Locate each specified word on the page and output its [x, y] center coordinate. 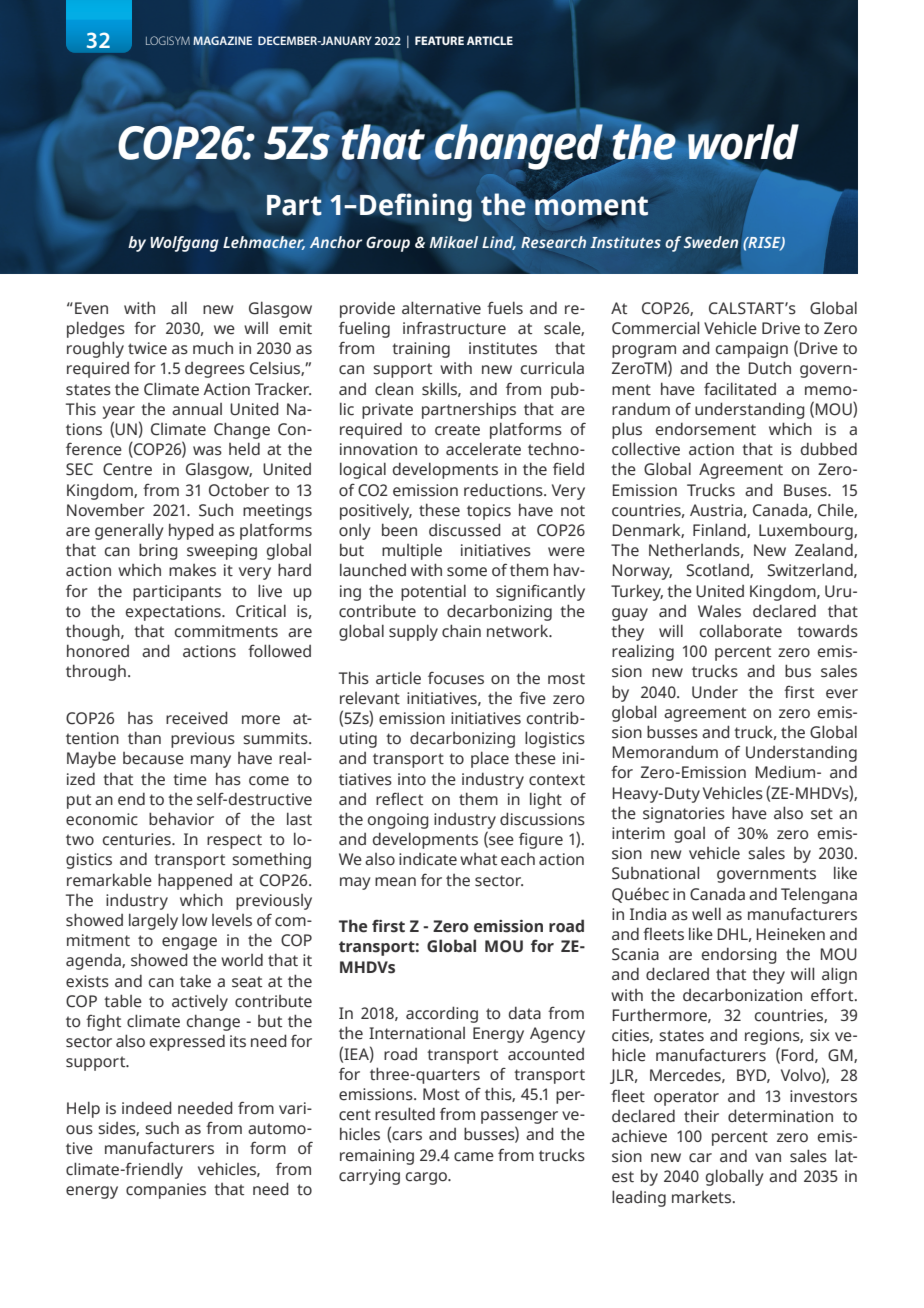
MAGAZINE [222, 40]
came [474, 1157]
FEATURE [439, 40]
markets [703, 1197]
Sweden [711, 242]
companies [166, 1191]
